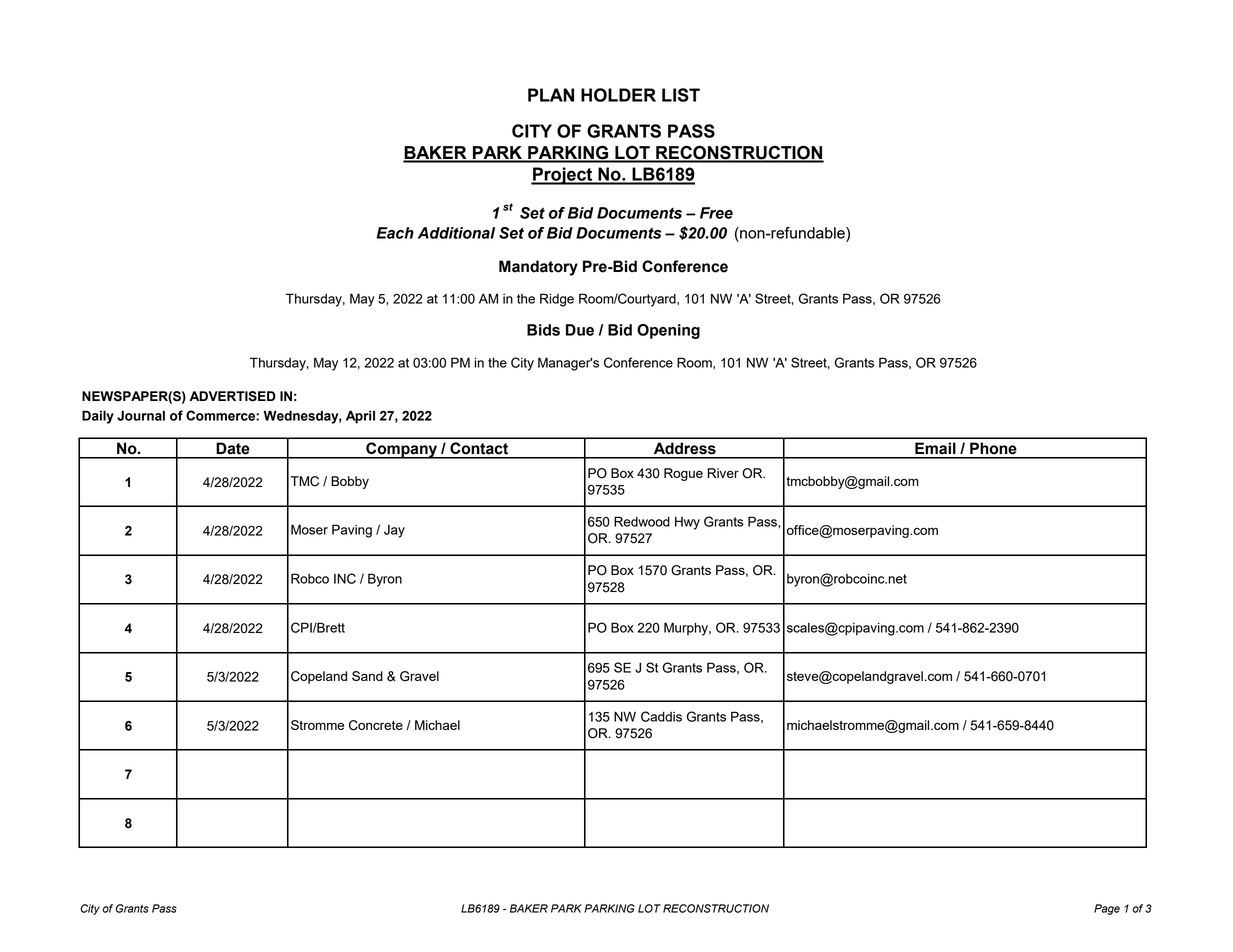 The image size is (1233, 952). Describe the element at coordinates (681, 95) in the screenshot. I see `LIST` at that location.
